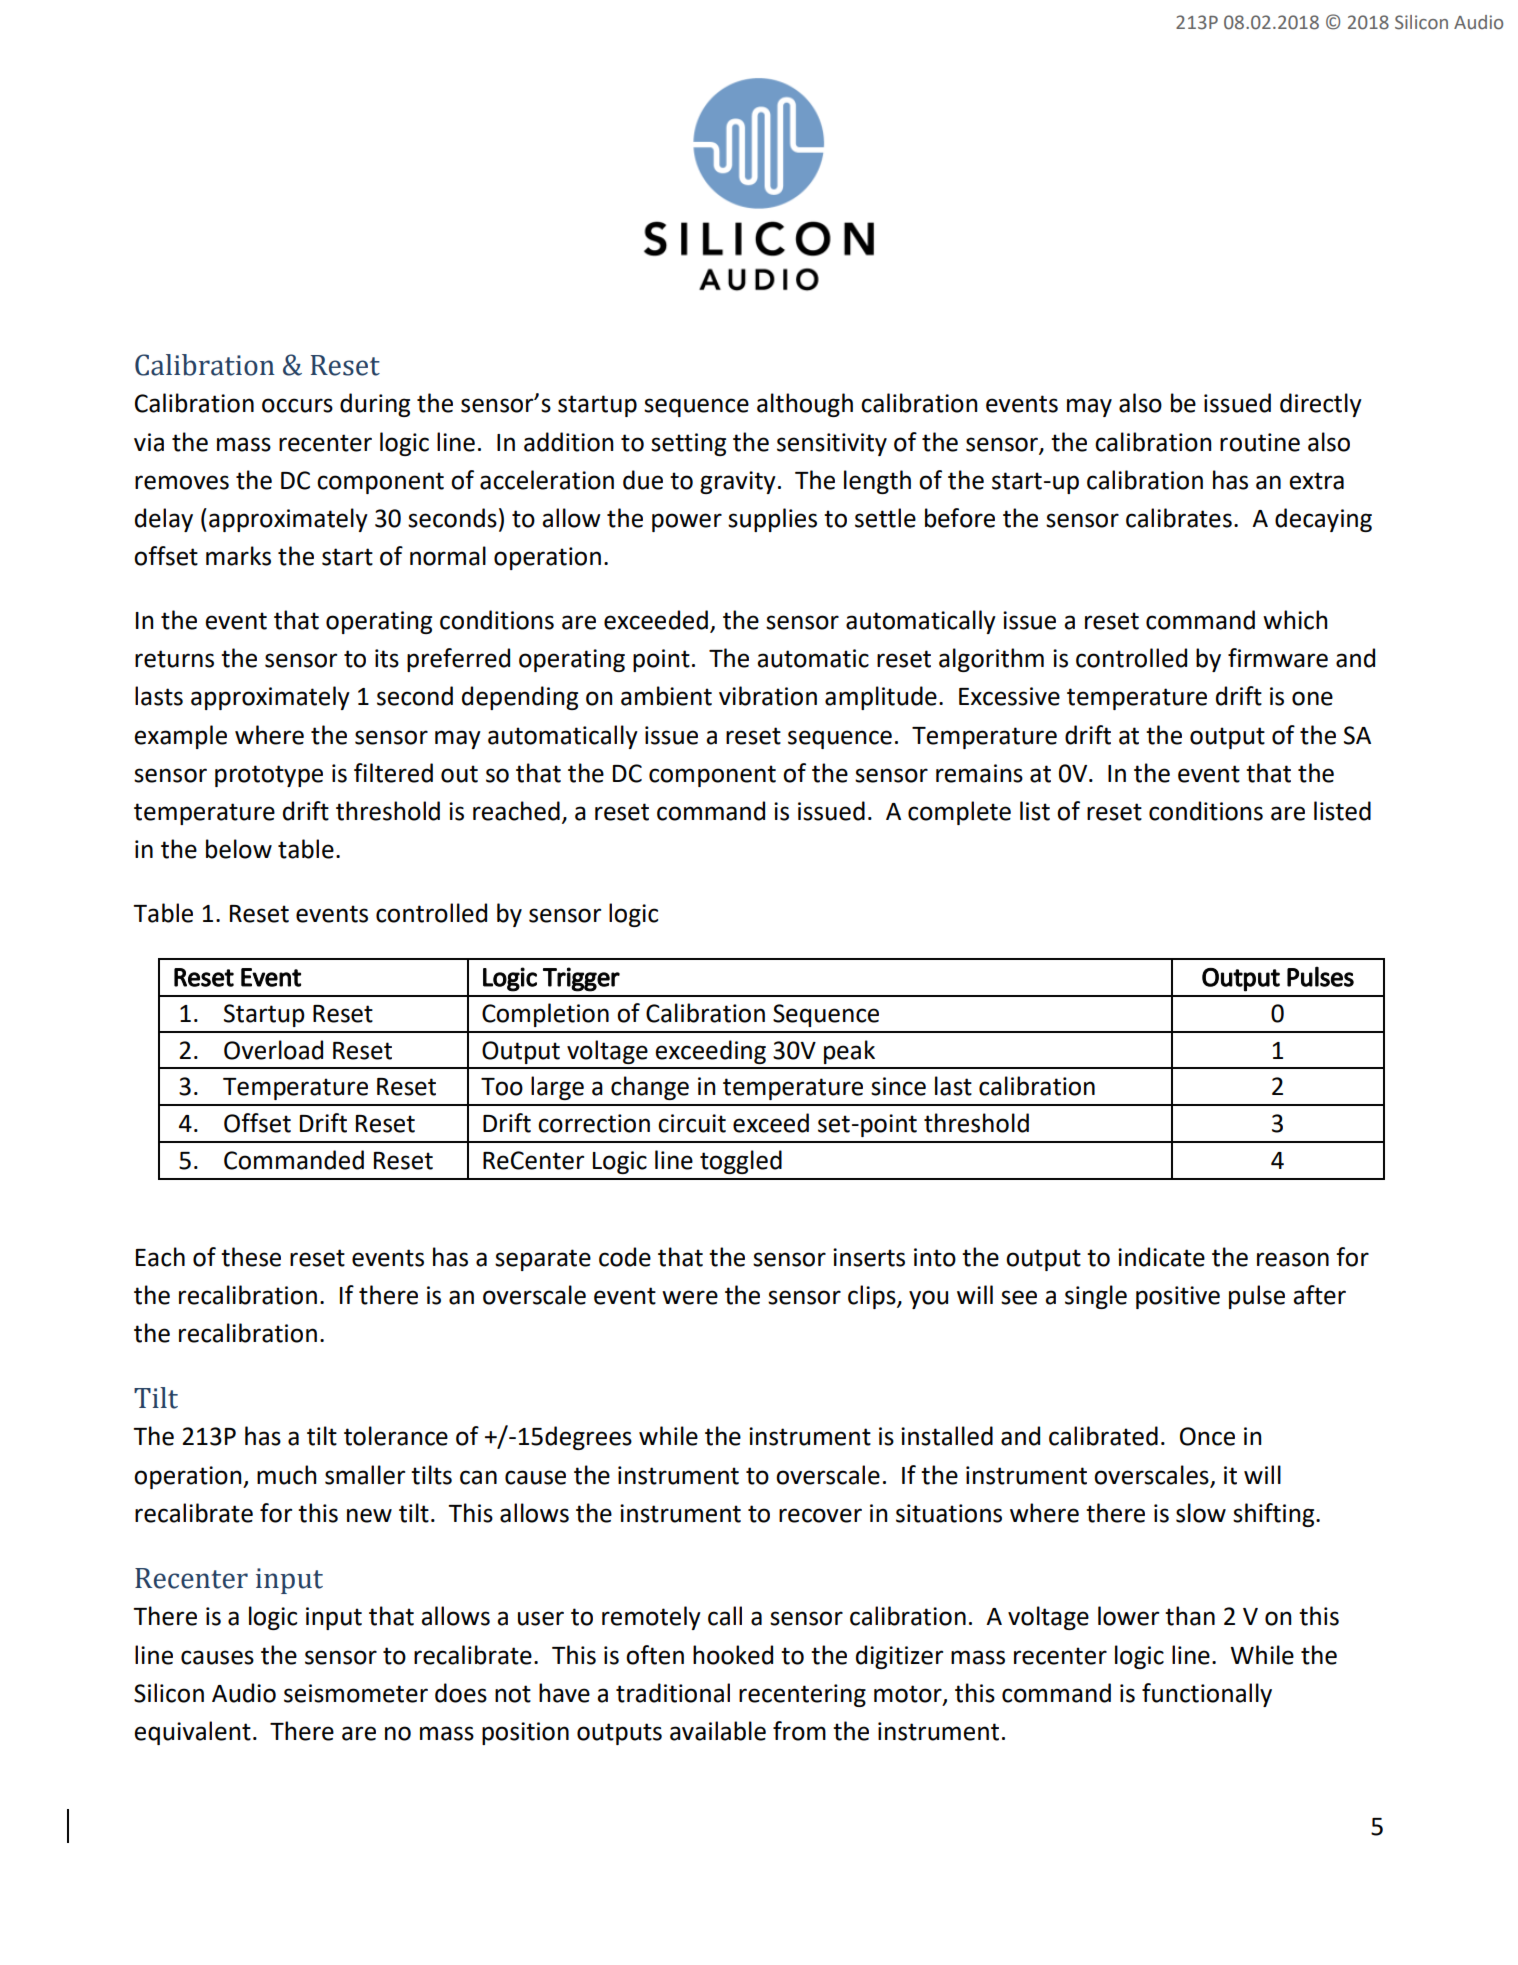  I want to click on setting, so click(688, 444).
